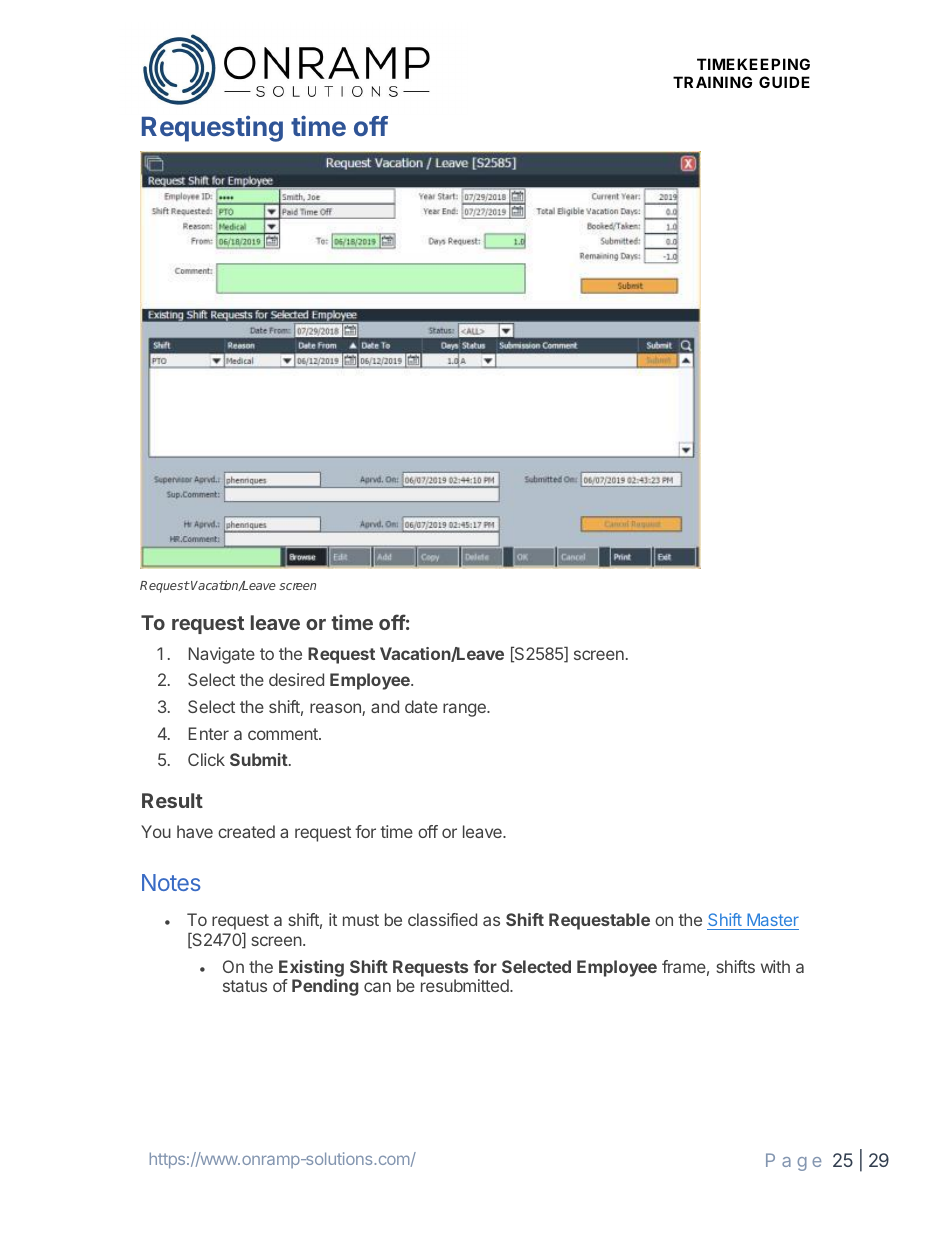 The image size is (952, 1233). What do you see at coordinates (712, 82) in the screenshot?
I see `TRAINING` at bounding box center [712, 82].
